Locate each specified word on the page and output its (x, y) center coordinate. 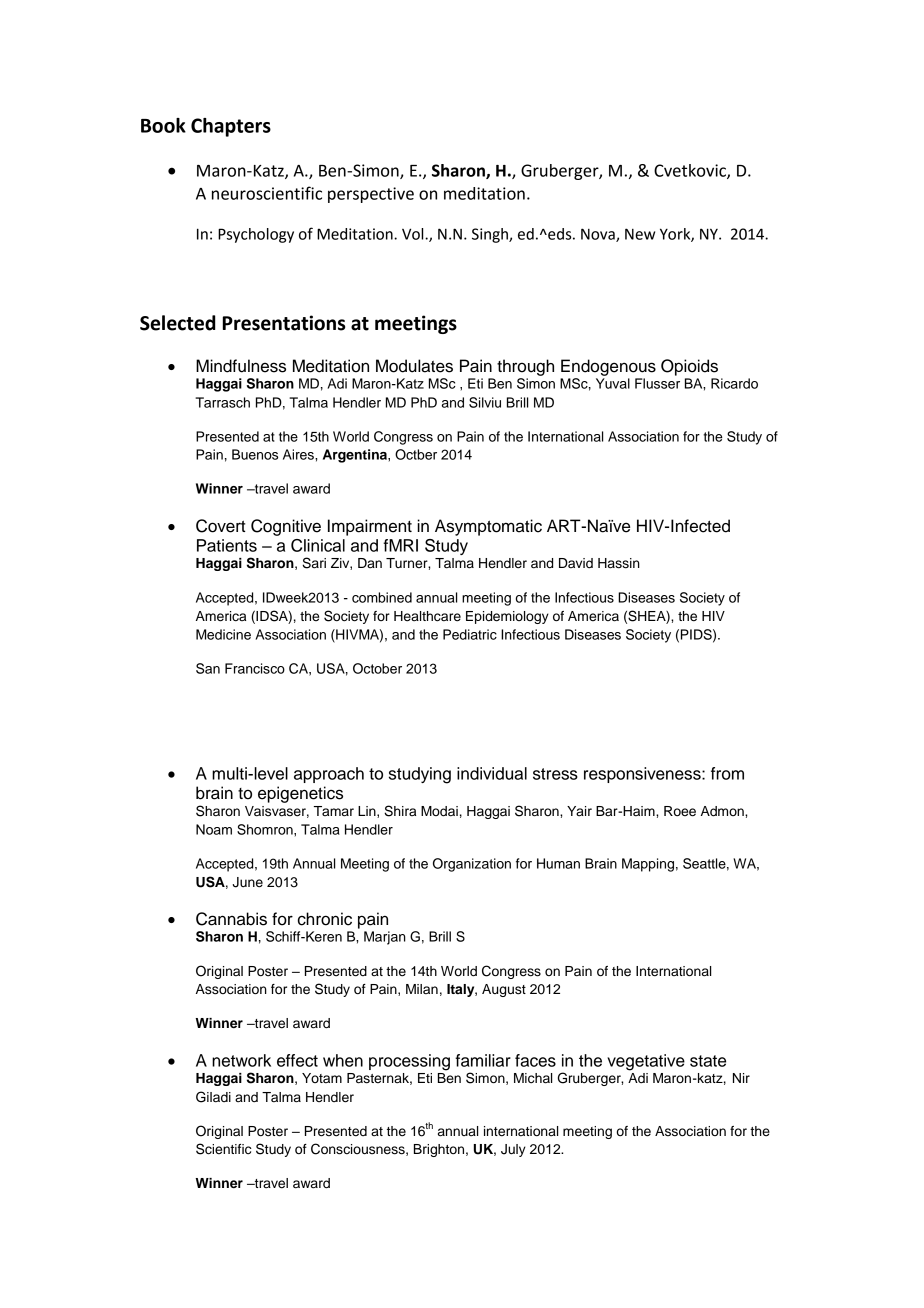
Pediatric (470, 634)
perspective (371, 195)
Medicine (223, 634)
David (576, 563)
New (640, 234)
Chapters (231, 127)
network (241, 1060)
